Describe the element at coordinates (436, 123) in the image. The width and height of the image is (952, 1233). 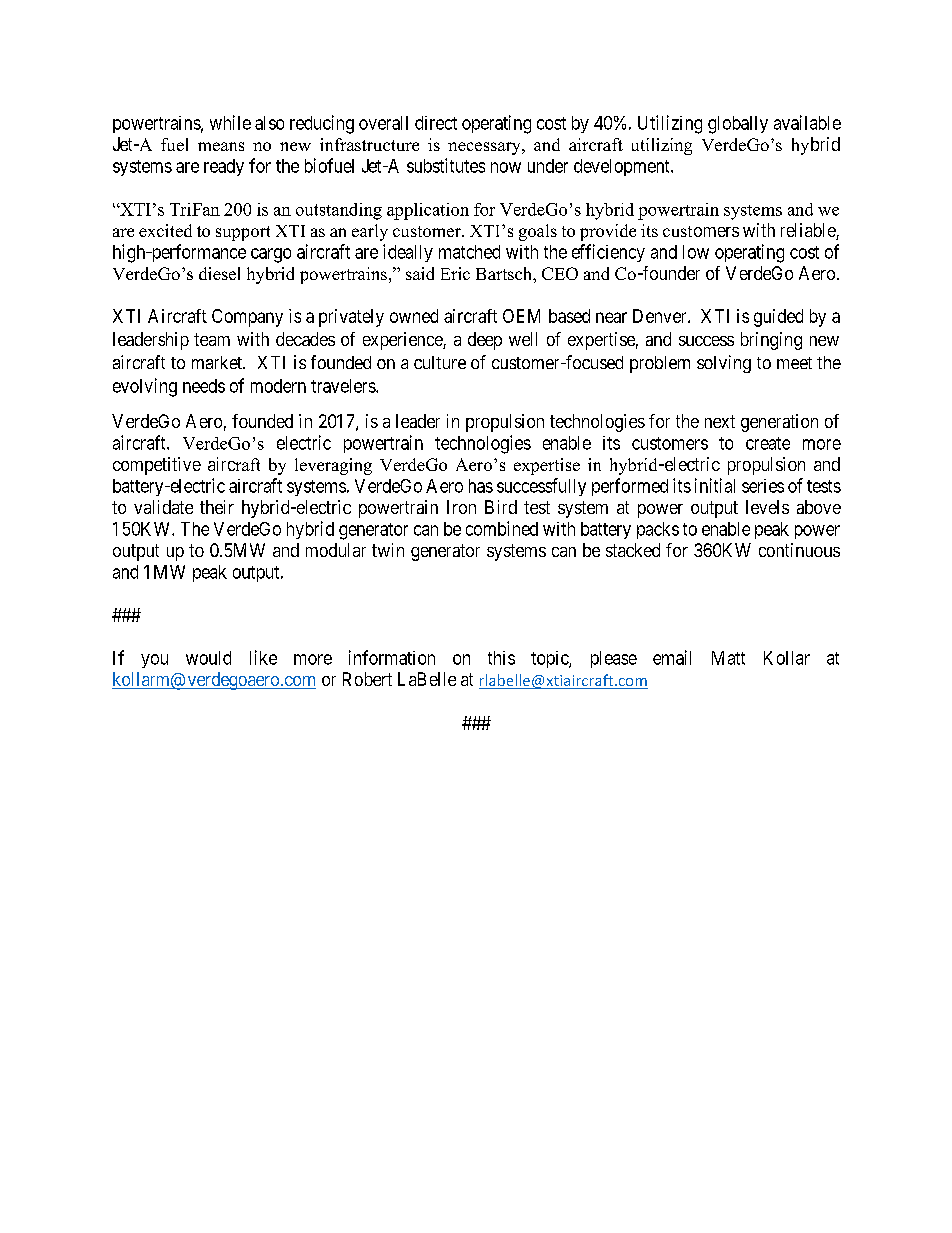
I see `direct` at that location.
